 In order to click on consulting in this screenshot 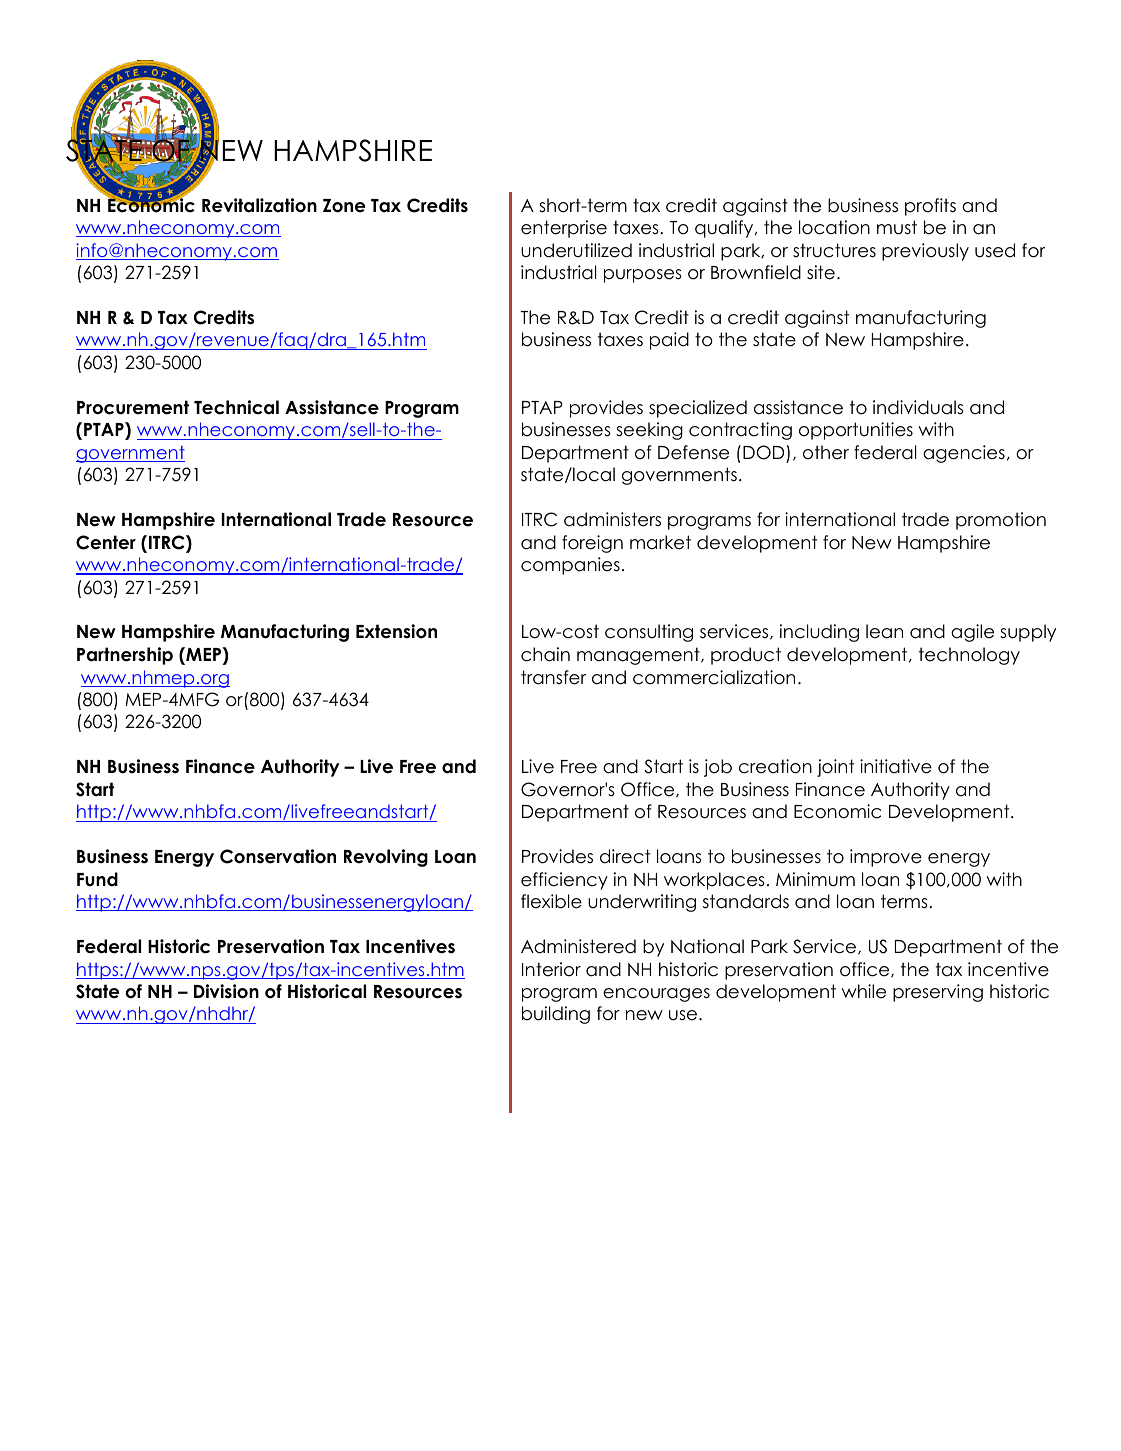, I will do `click(649, 633)`.
